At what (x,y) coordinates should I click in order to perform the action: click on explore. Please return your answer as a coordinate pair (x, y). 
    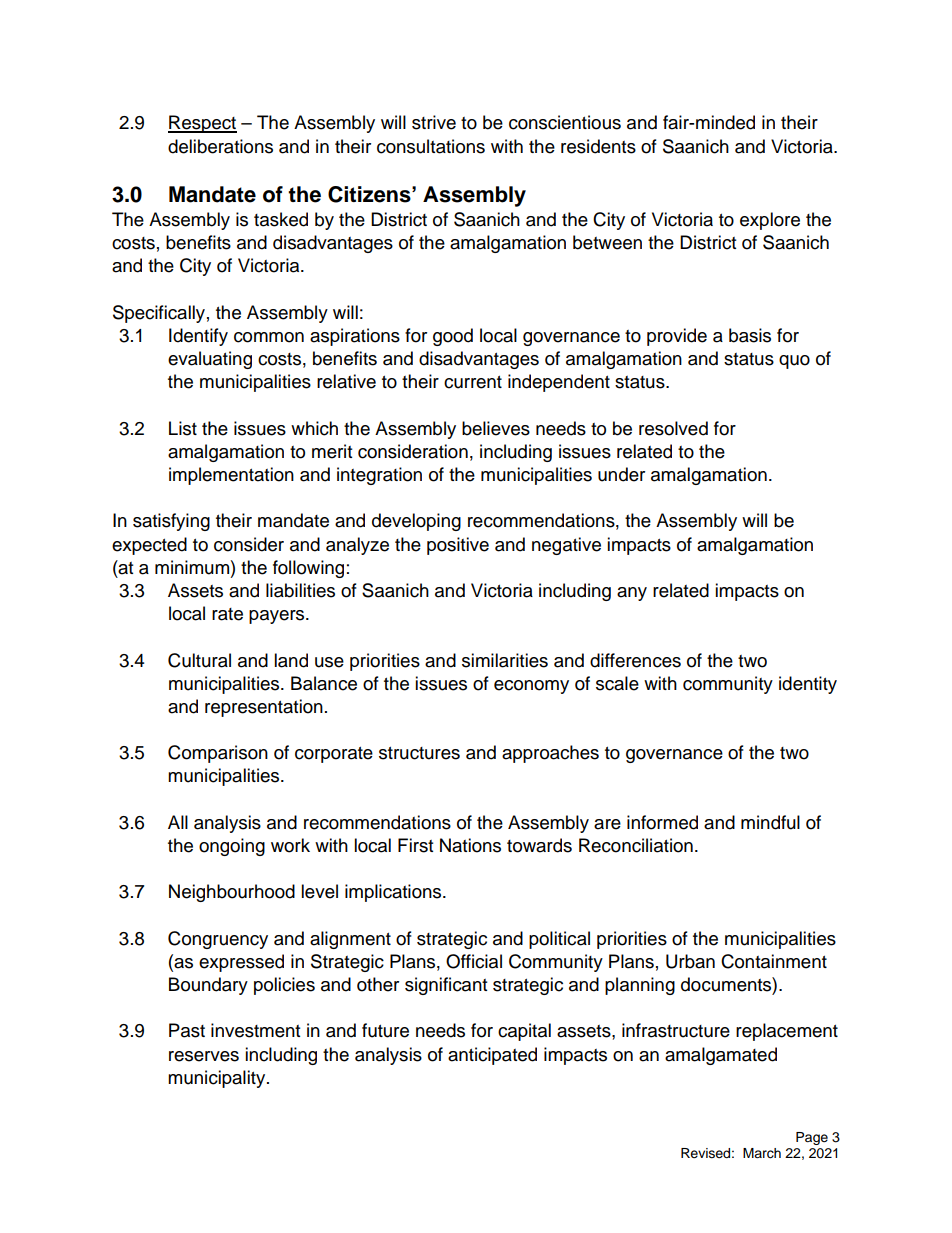
    Looking at the image, I should click on (770, 221).
